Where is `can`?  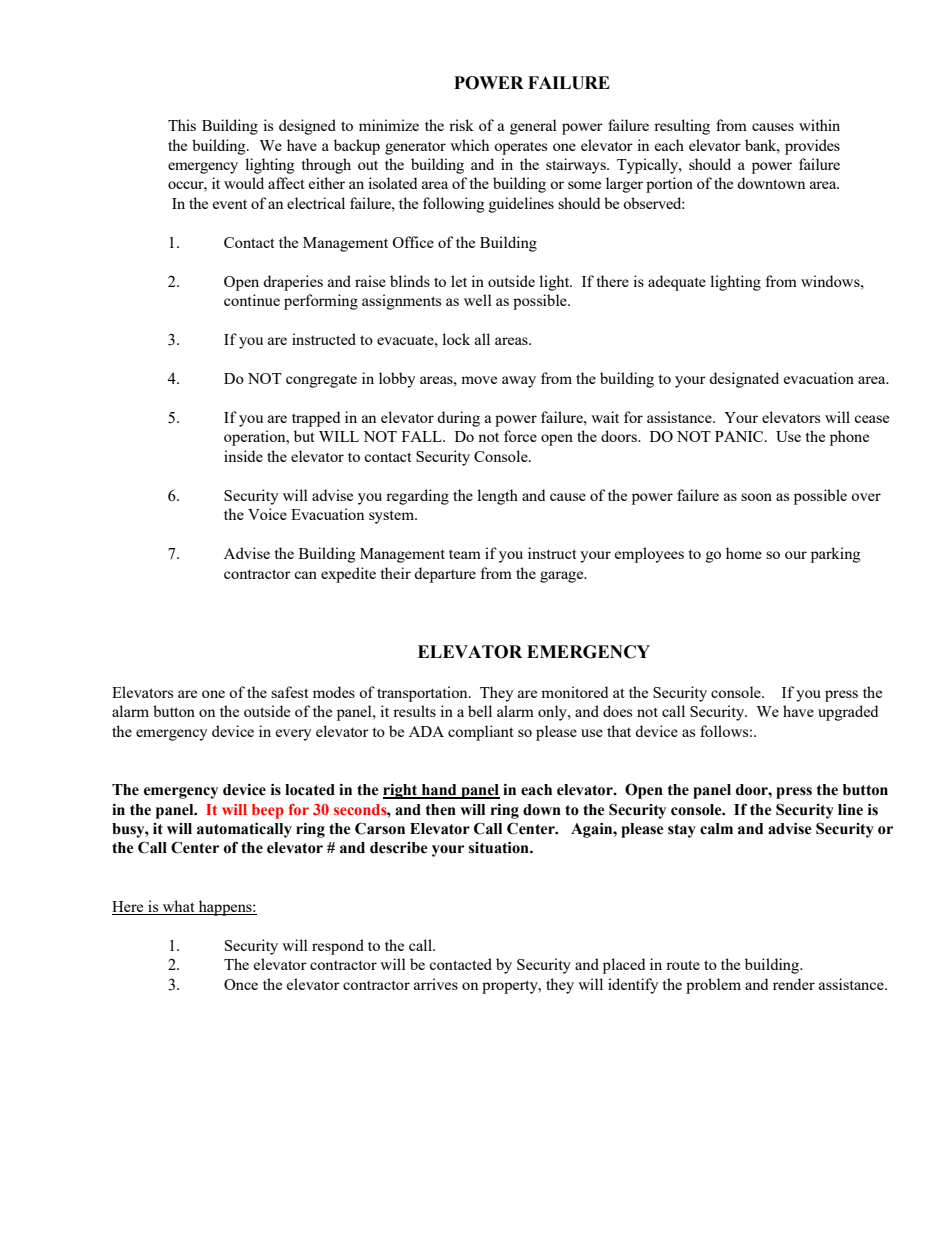 can is located at coordinates (305, 575).
